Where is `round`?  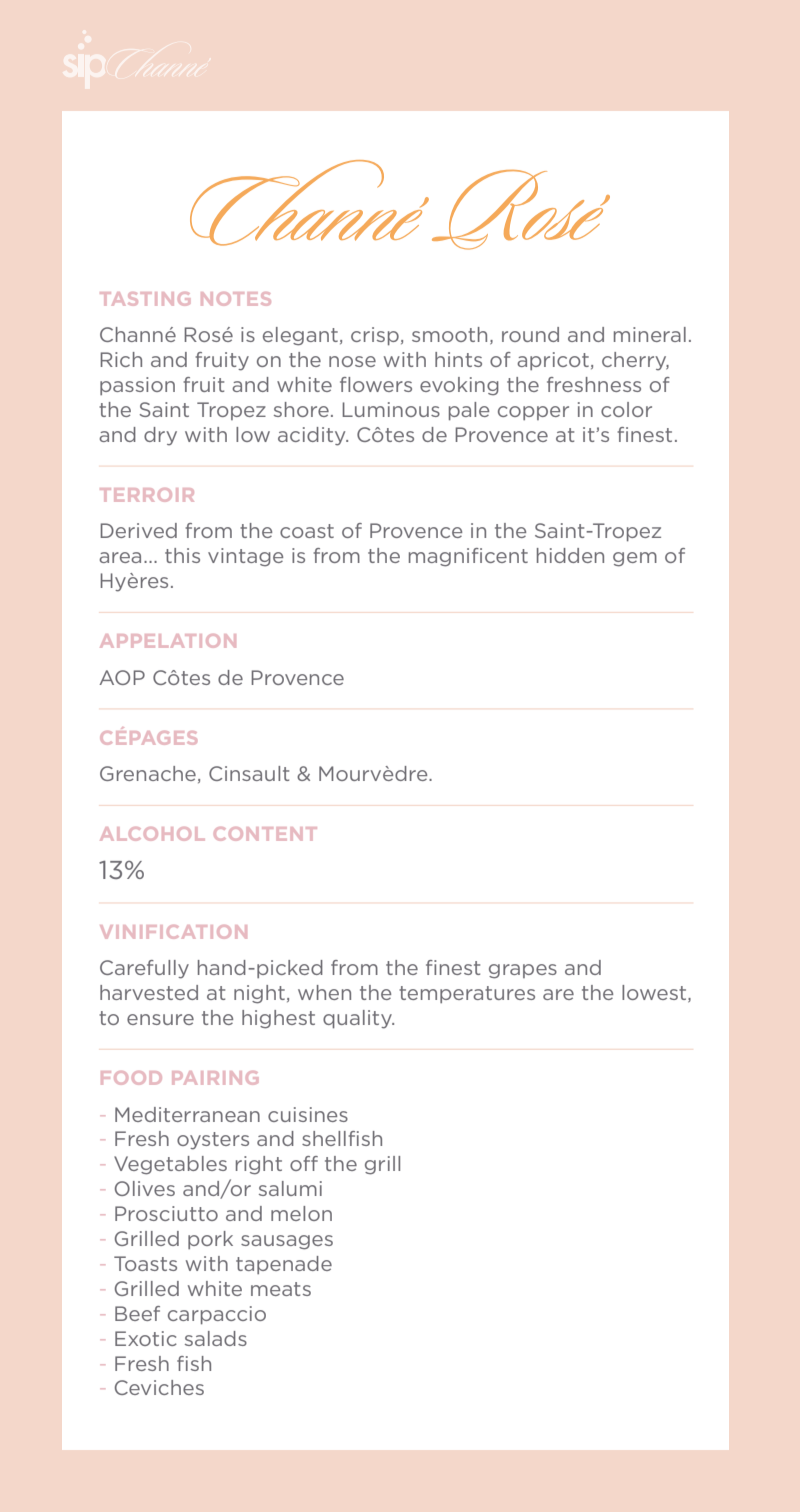
round is located at coordinates (530, 334).
